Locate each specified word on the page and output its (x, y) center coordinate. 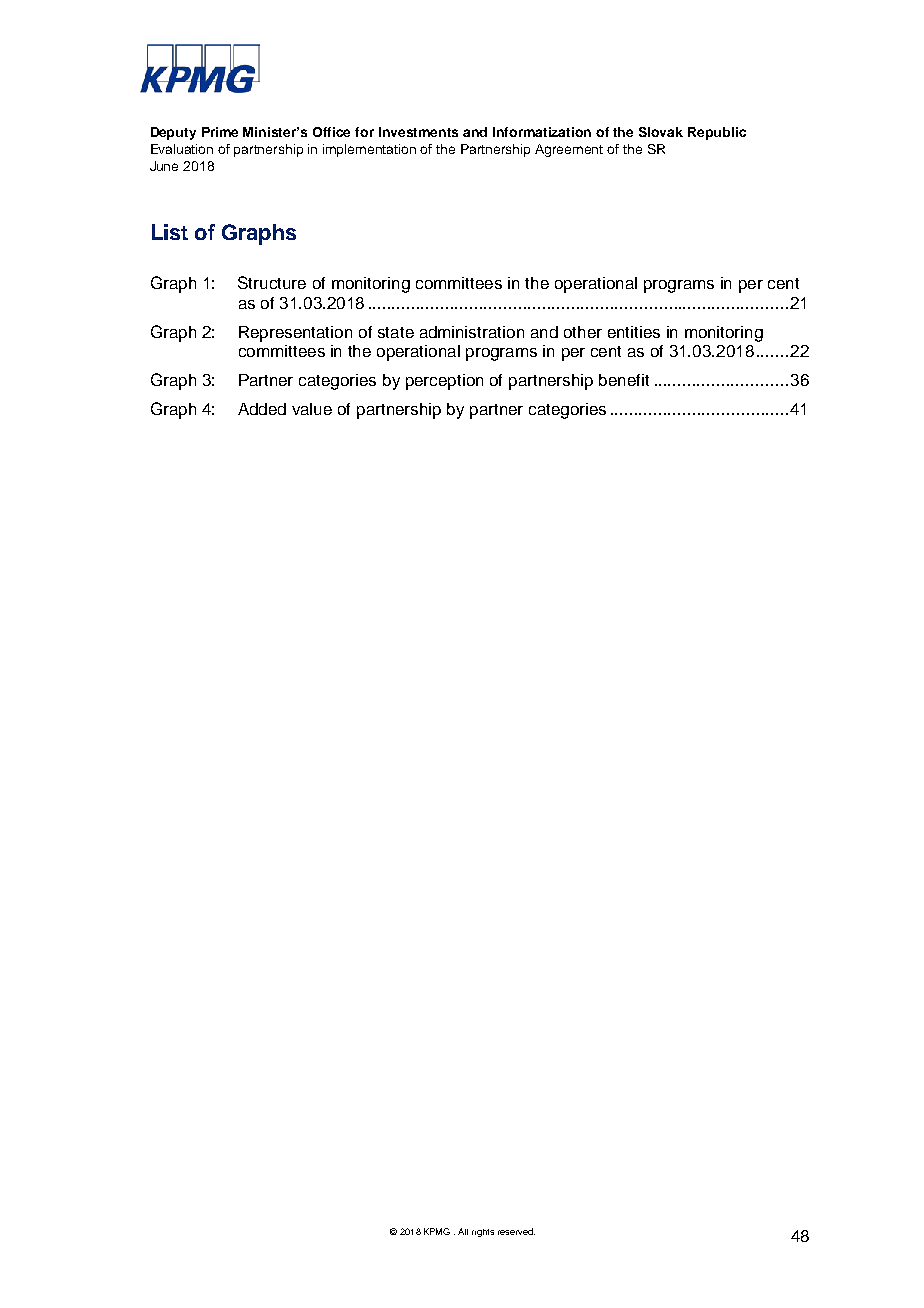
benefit (624, 380)
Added (262, 409)
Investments (418, 132)
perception (444, 382)
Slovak (661, 132)
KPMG (437, 1231)
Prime (220, 132)
